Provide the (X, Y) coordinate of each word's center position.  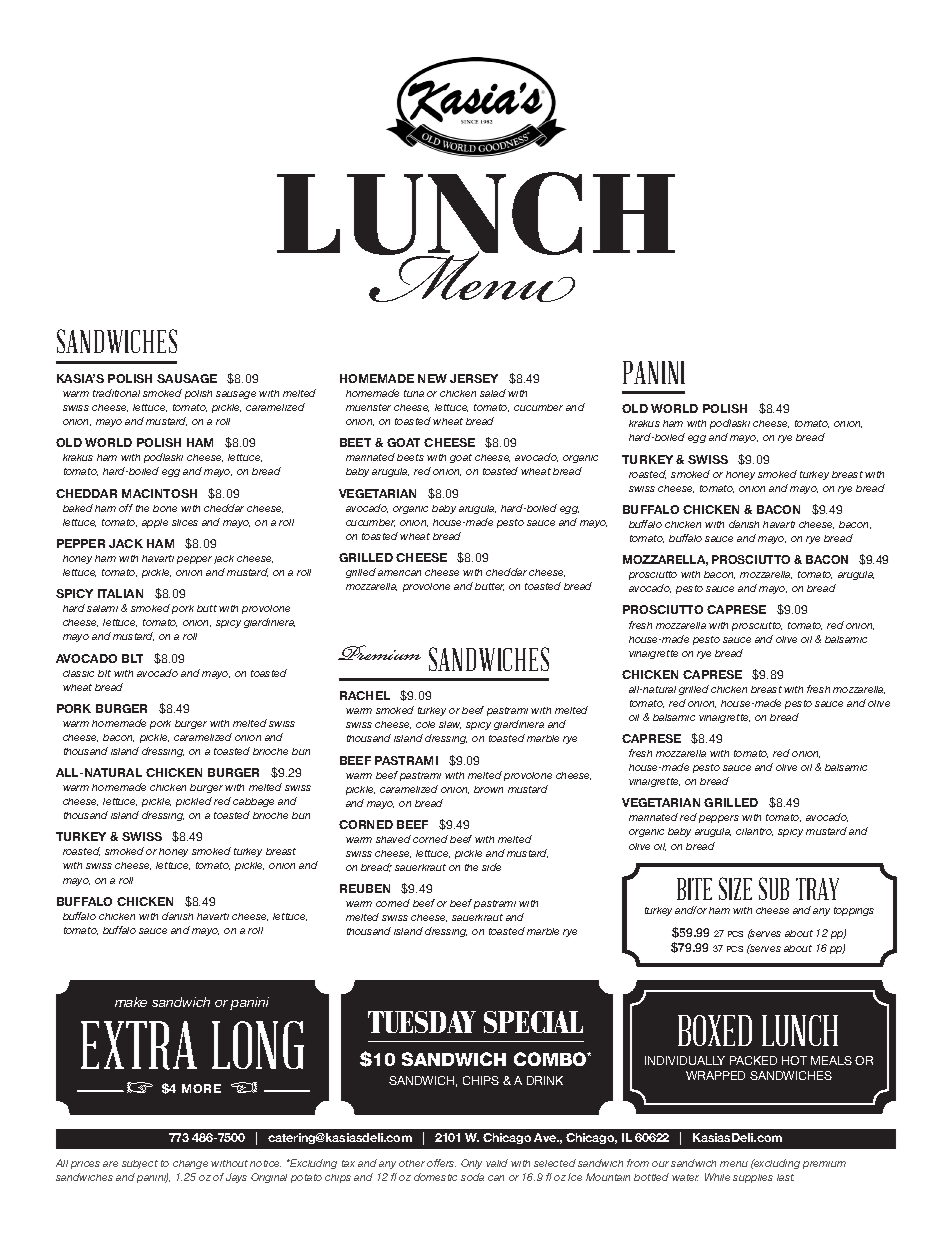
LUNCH (800, 1030)
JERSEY (474, 378)
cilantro (754, 832)
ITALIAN (120, 593)
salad (493, 393)
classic (78, 673)
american (399, 573)
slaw (450, 725)
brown (488, 789)
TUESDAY (422, 1022)
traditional (116, 393)
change (190, 1164)
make (131, 1002)
